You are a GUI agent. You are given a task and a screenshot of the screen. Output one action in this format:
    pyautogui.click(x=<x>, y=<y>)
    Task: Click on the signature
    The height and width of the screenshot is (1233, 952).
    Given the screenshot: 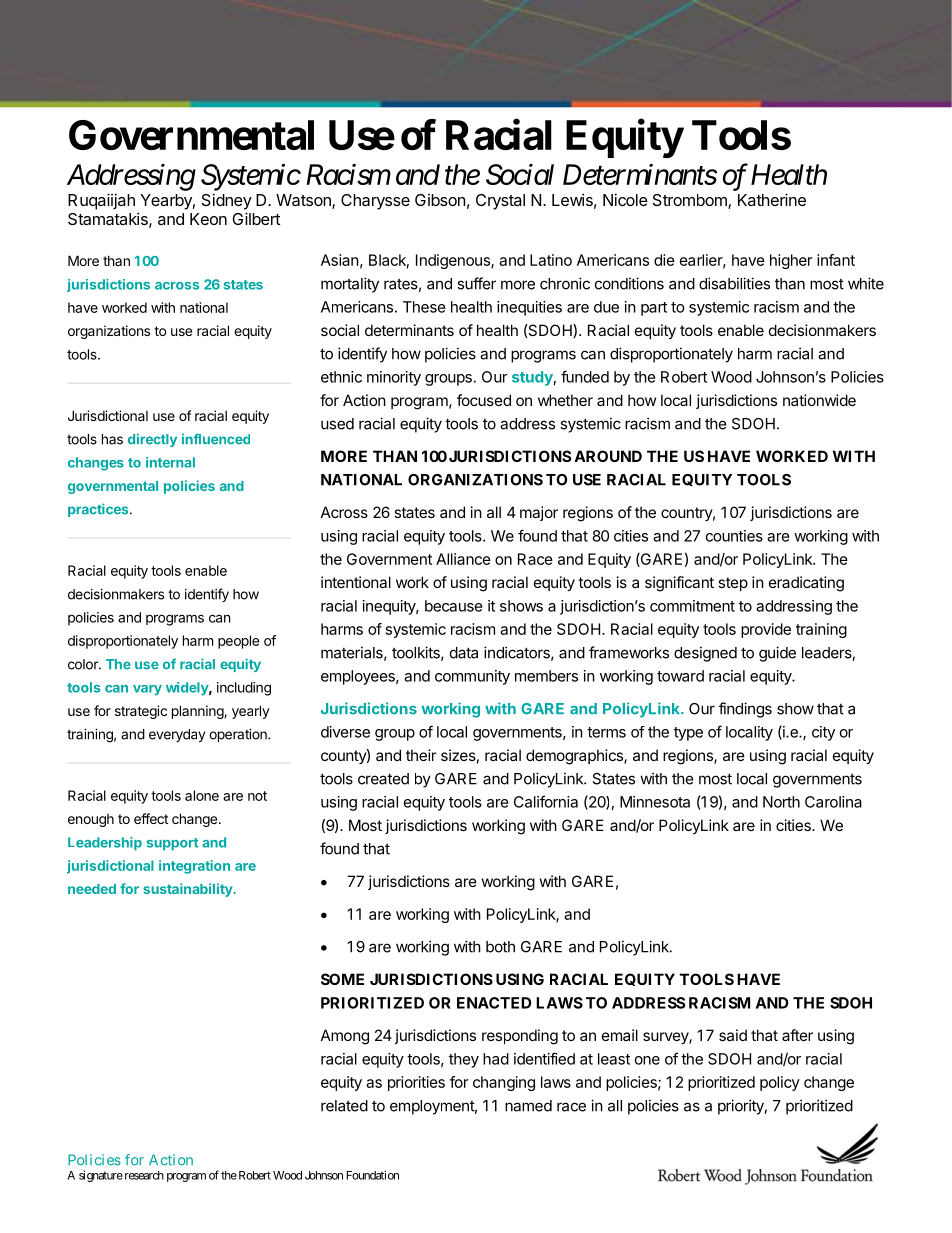 What is the action you would take?
    pyautogui.click(x=101, y=1176)
